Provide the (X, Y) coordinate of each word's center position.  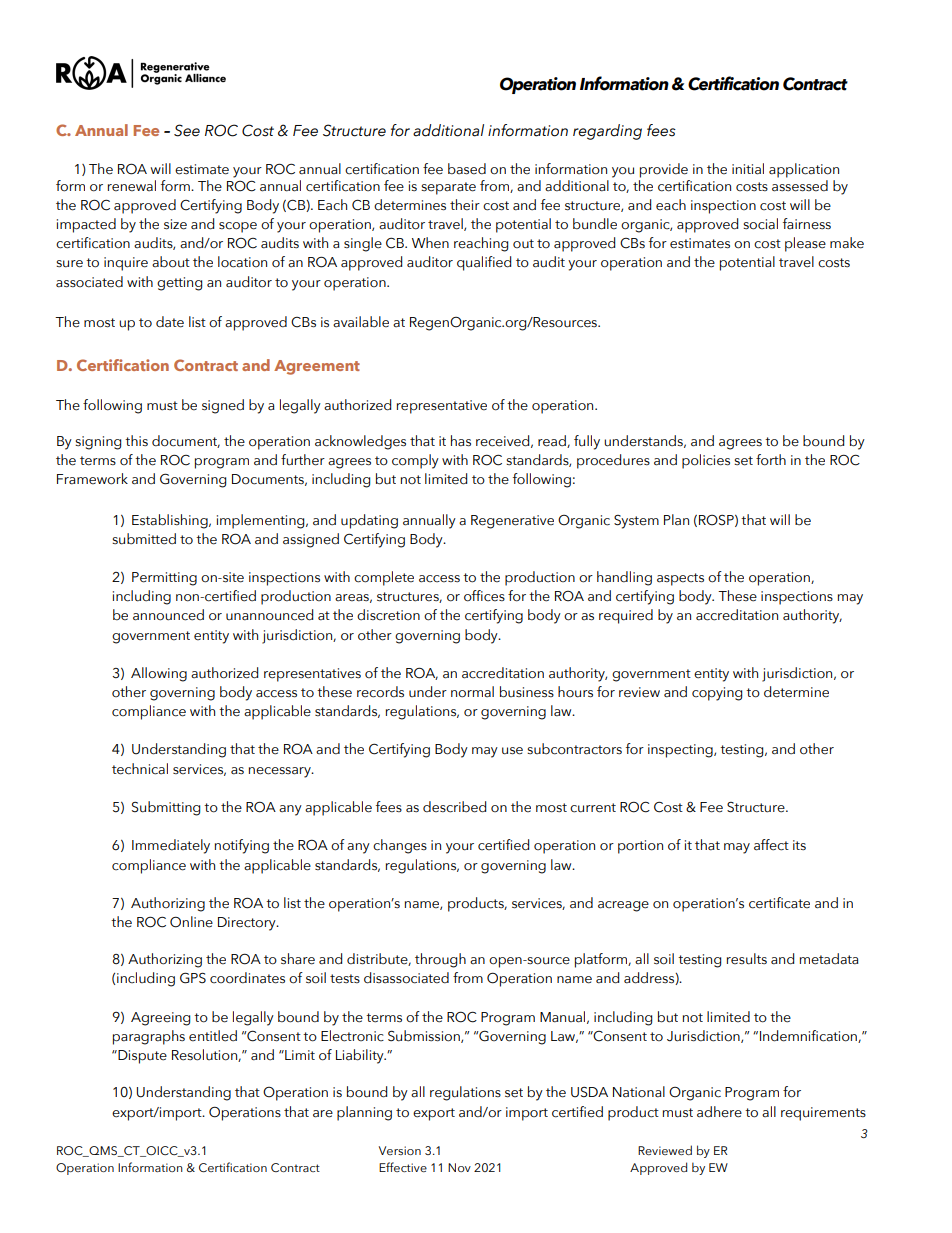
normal (472, 692)
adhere (719, 1112)
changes (400, 846)
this (136, 440)
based (467, 169)
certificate (779, 903)
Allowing (159, 674)
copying (717, 694)
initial (748, 169)
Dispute (141, 1057)
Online (191, 922)
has (461, 441)
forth (771, 460)
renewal (132, 186)
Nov (459, 1167)
